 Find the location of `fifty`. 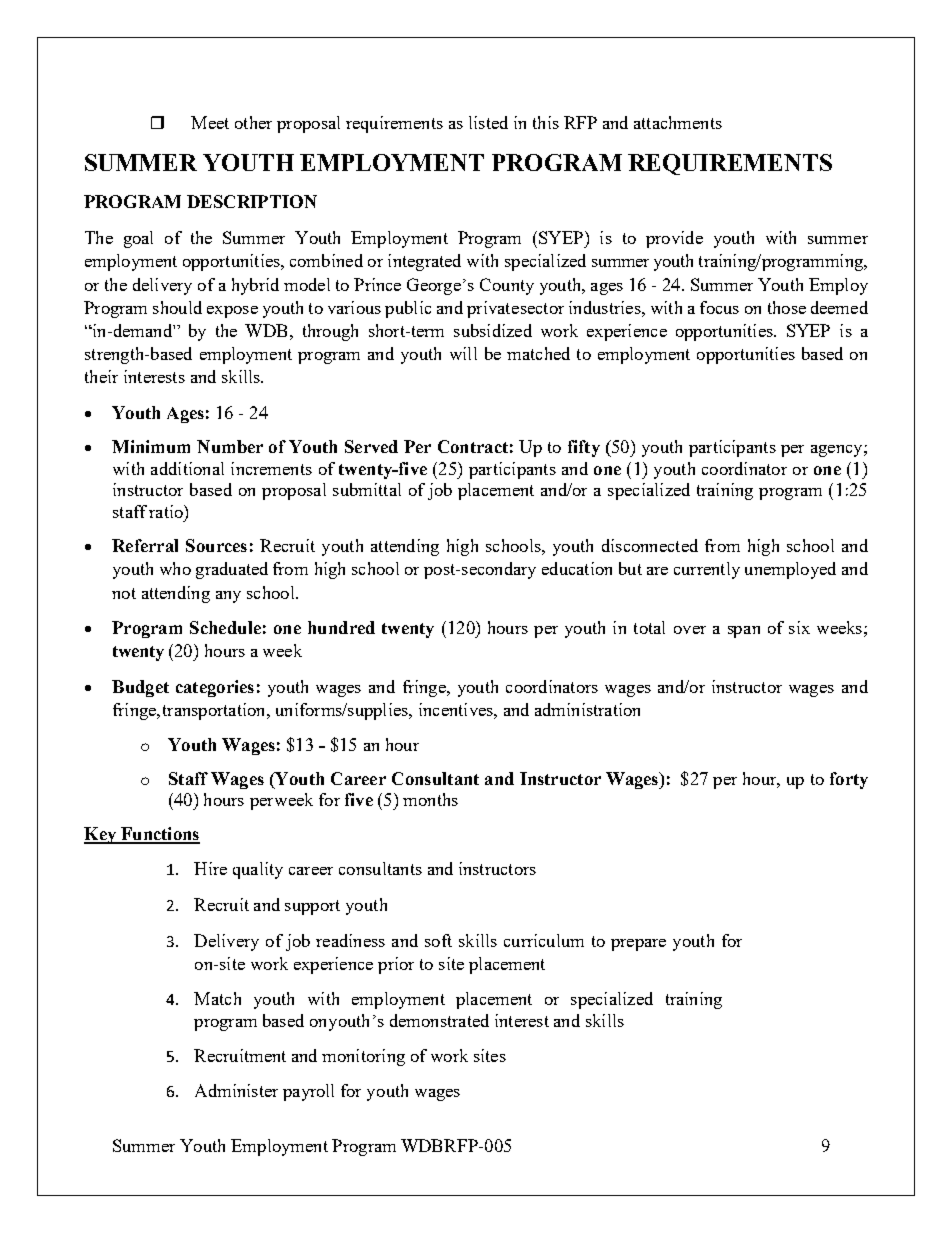

fifty is located at coordinates (584, 448).
